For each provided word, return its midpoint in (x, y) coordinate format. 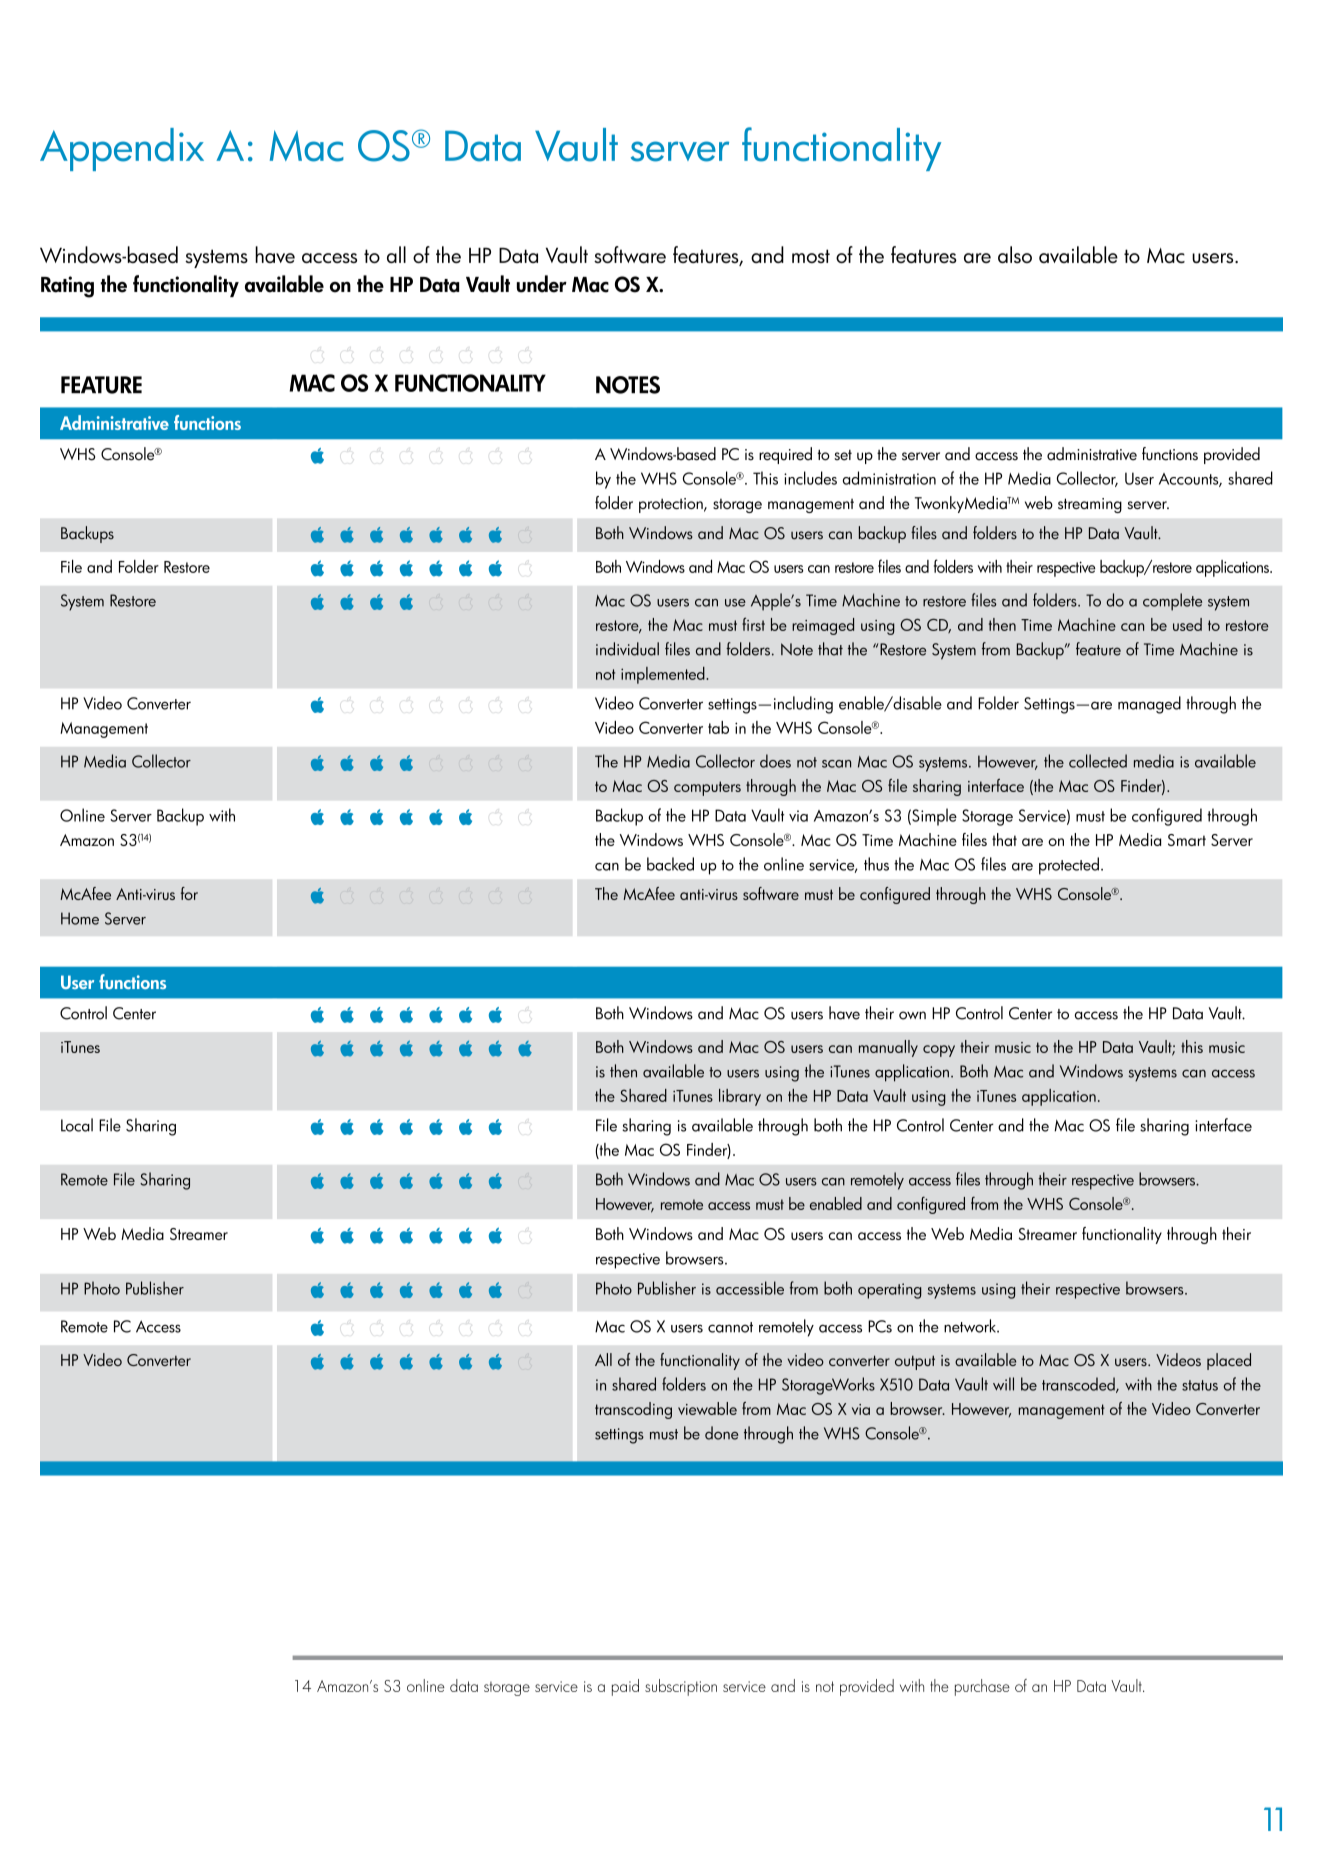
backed (670, 864)
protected (1069, 866)
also (1015, 254)
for (189, 893)
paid (625, 1687)
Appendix (122, 149)
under (542, 284)
